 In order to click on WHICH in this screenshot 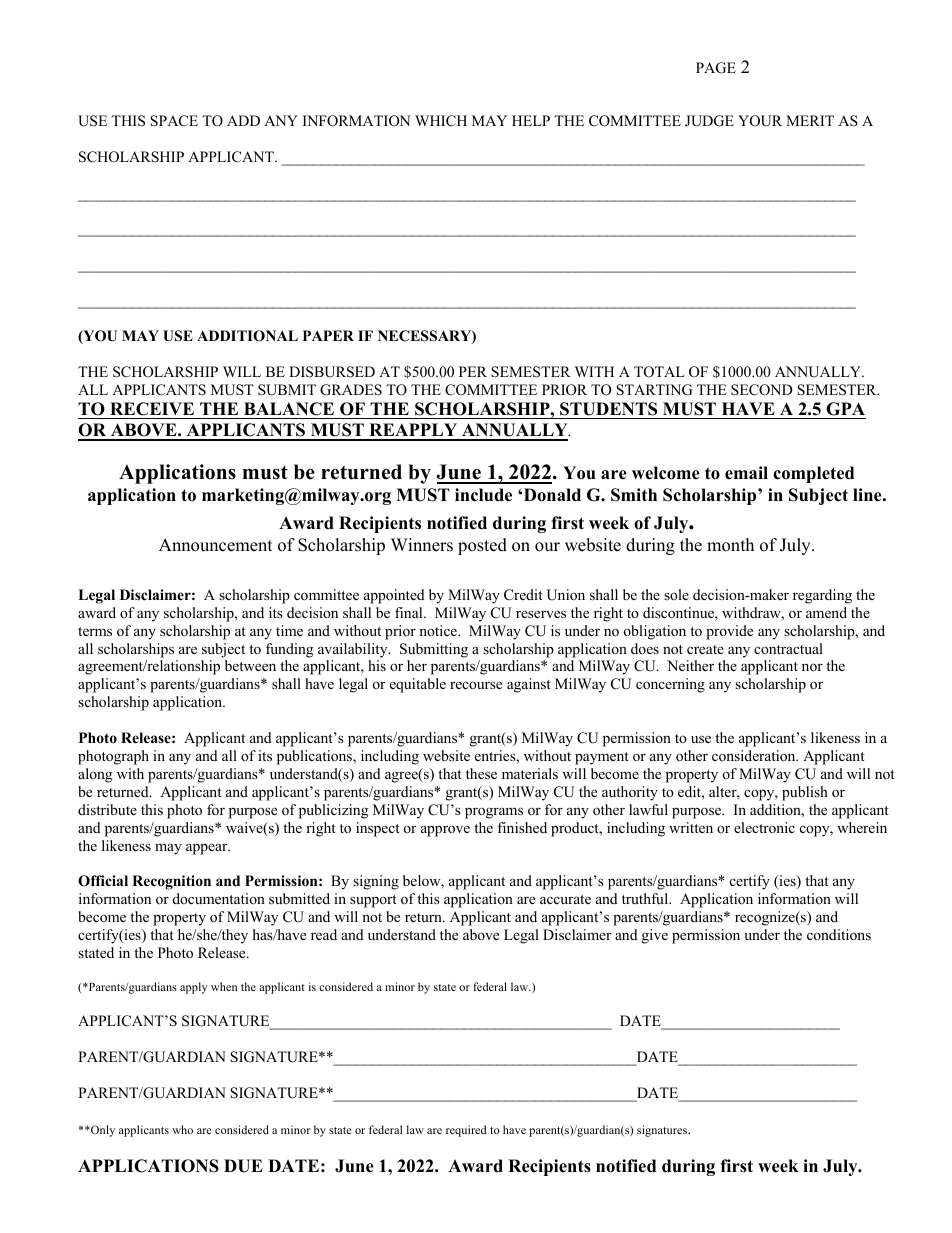, I will do `click(441, 121)`.
